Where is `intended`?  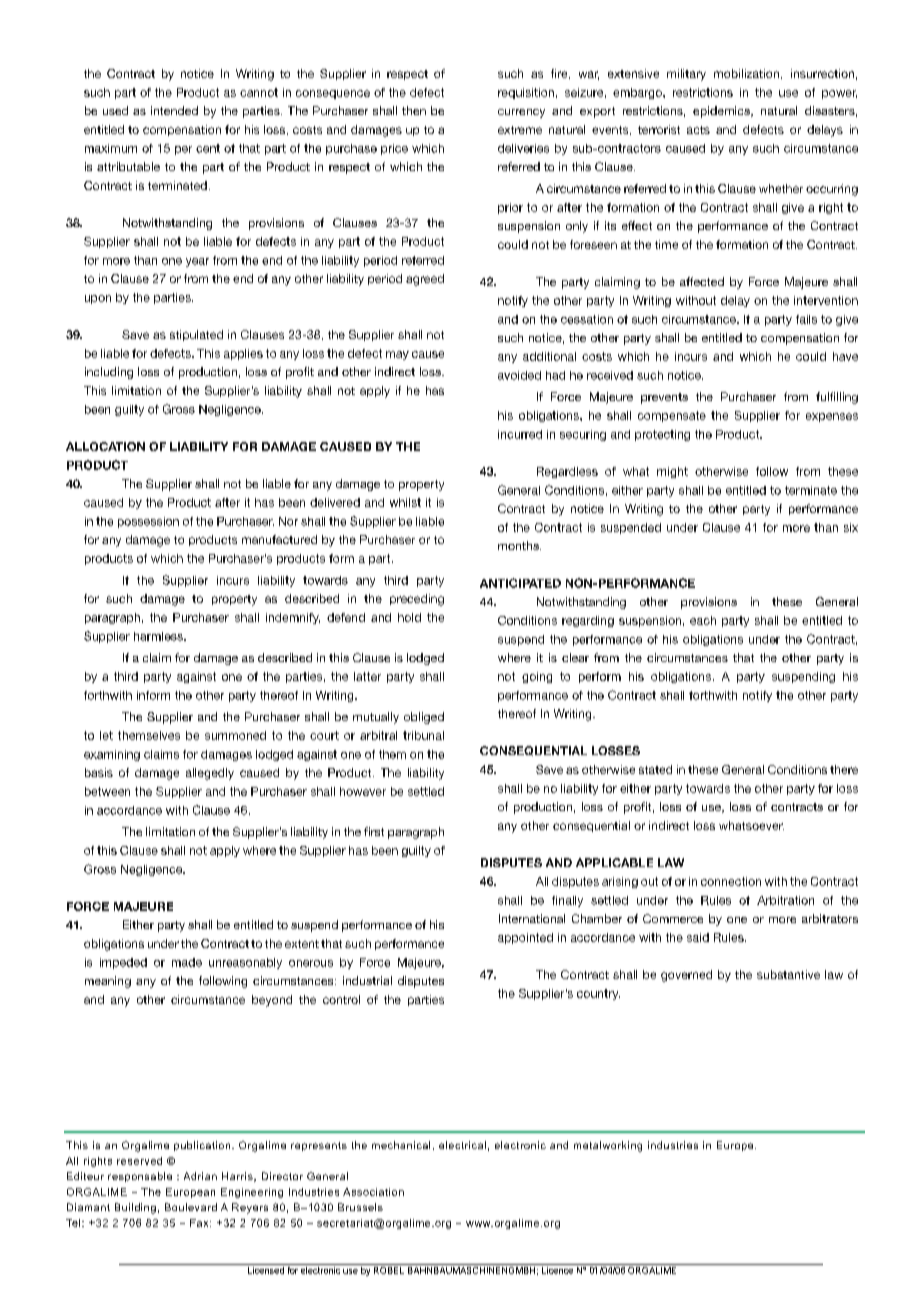 intended is located at coordinates (174, 110).
